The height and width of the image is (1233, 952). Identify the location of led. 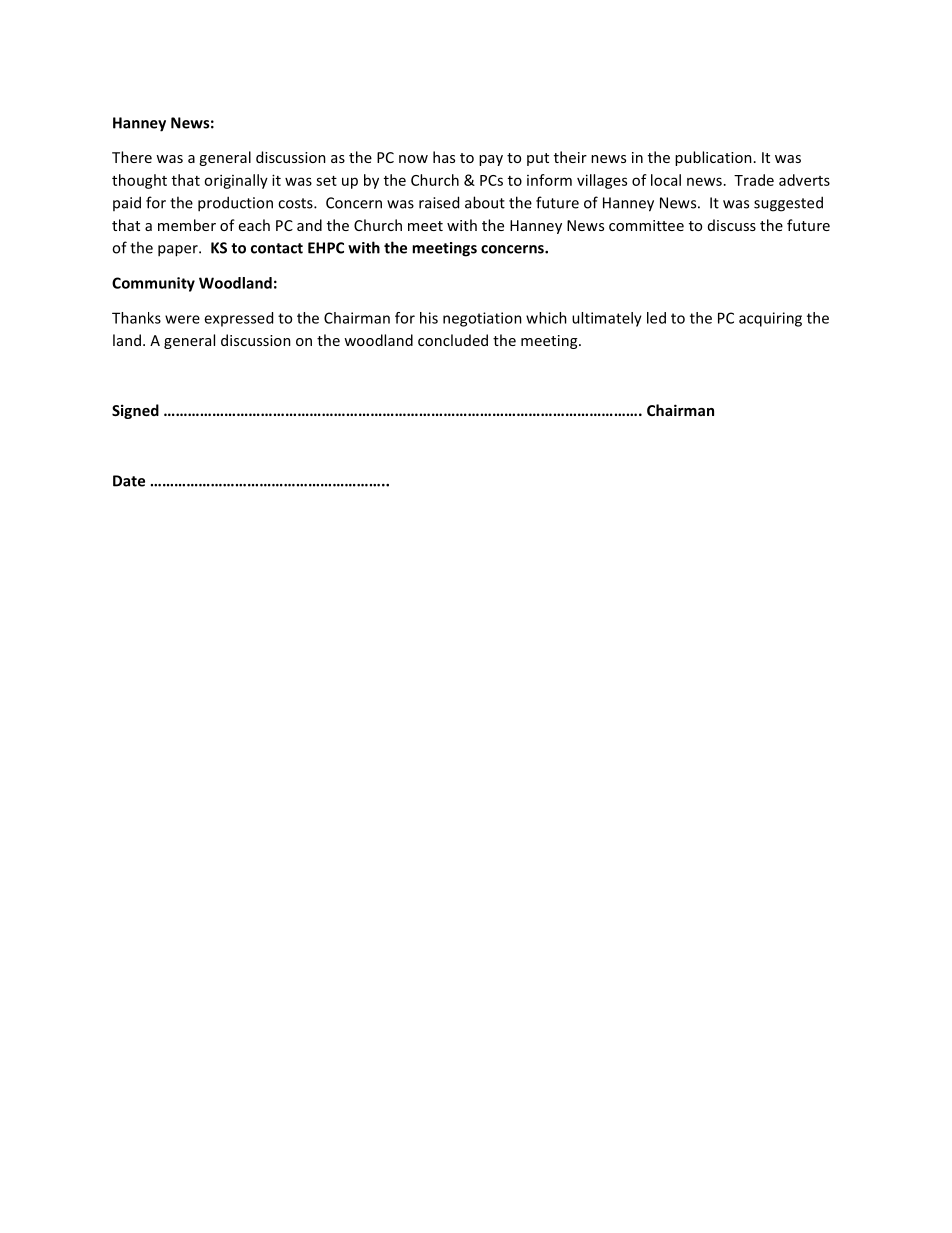
(656, 318).
